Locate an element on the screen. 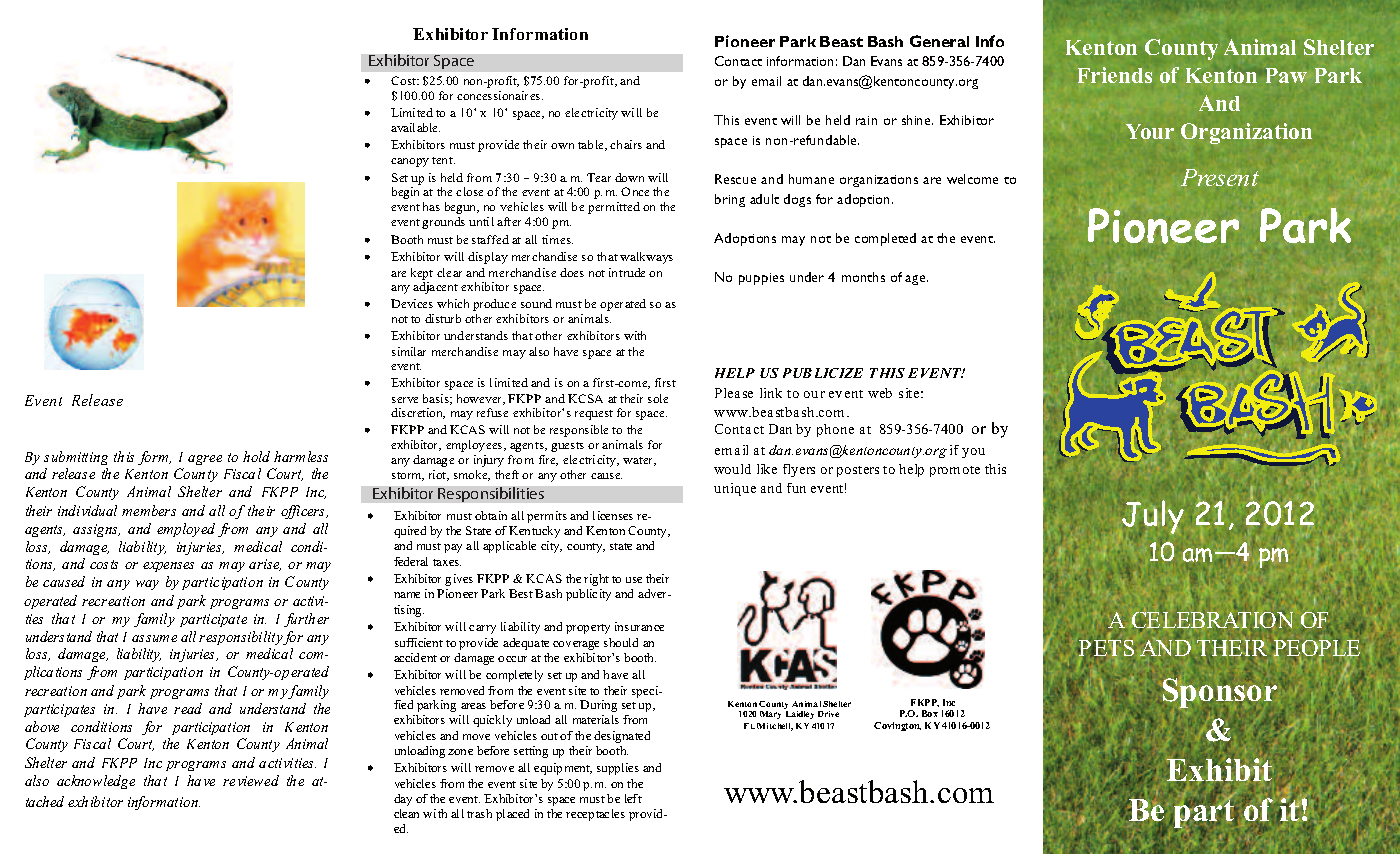 The image size is (1400, 854). Friends is located at coordinates (1115, 75).
